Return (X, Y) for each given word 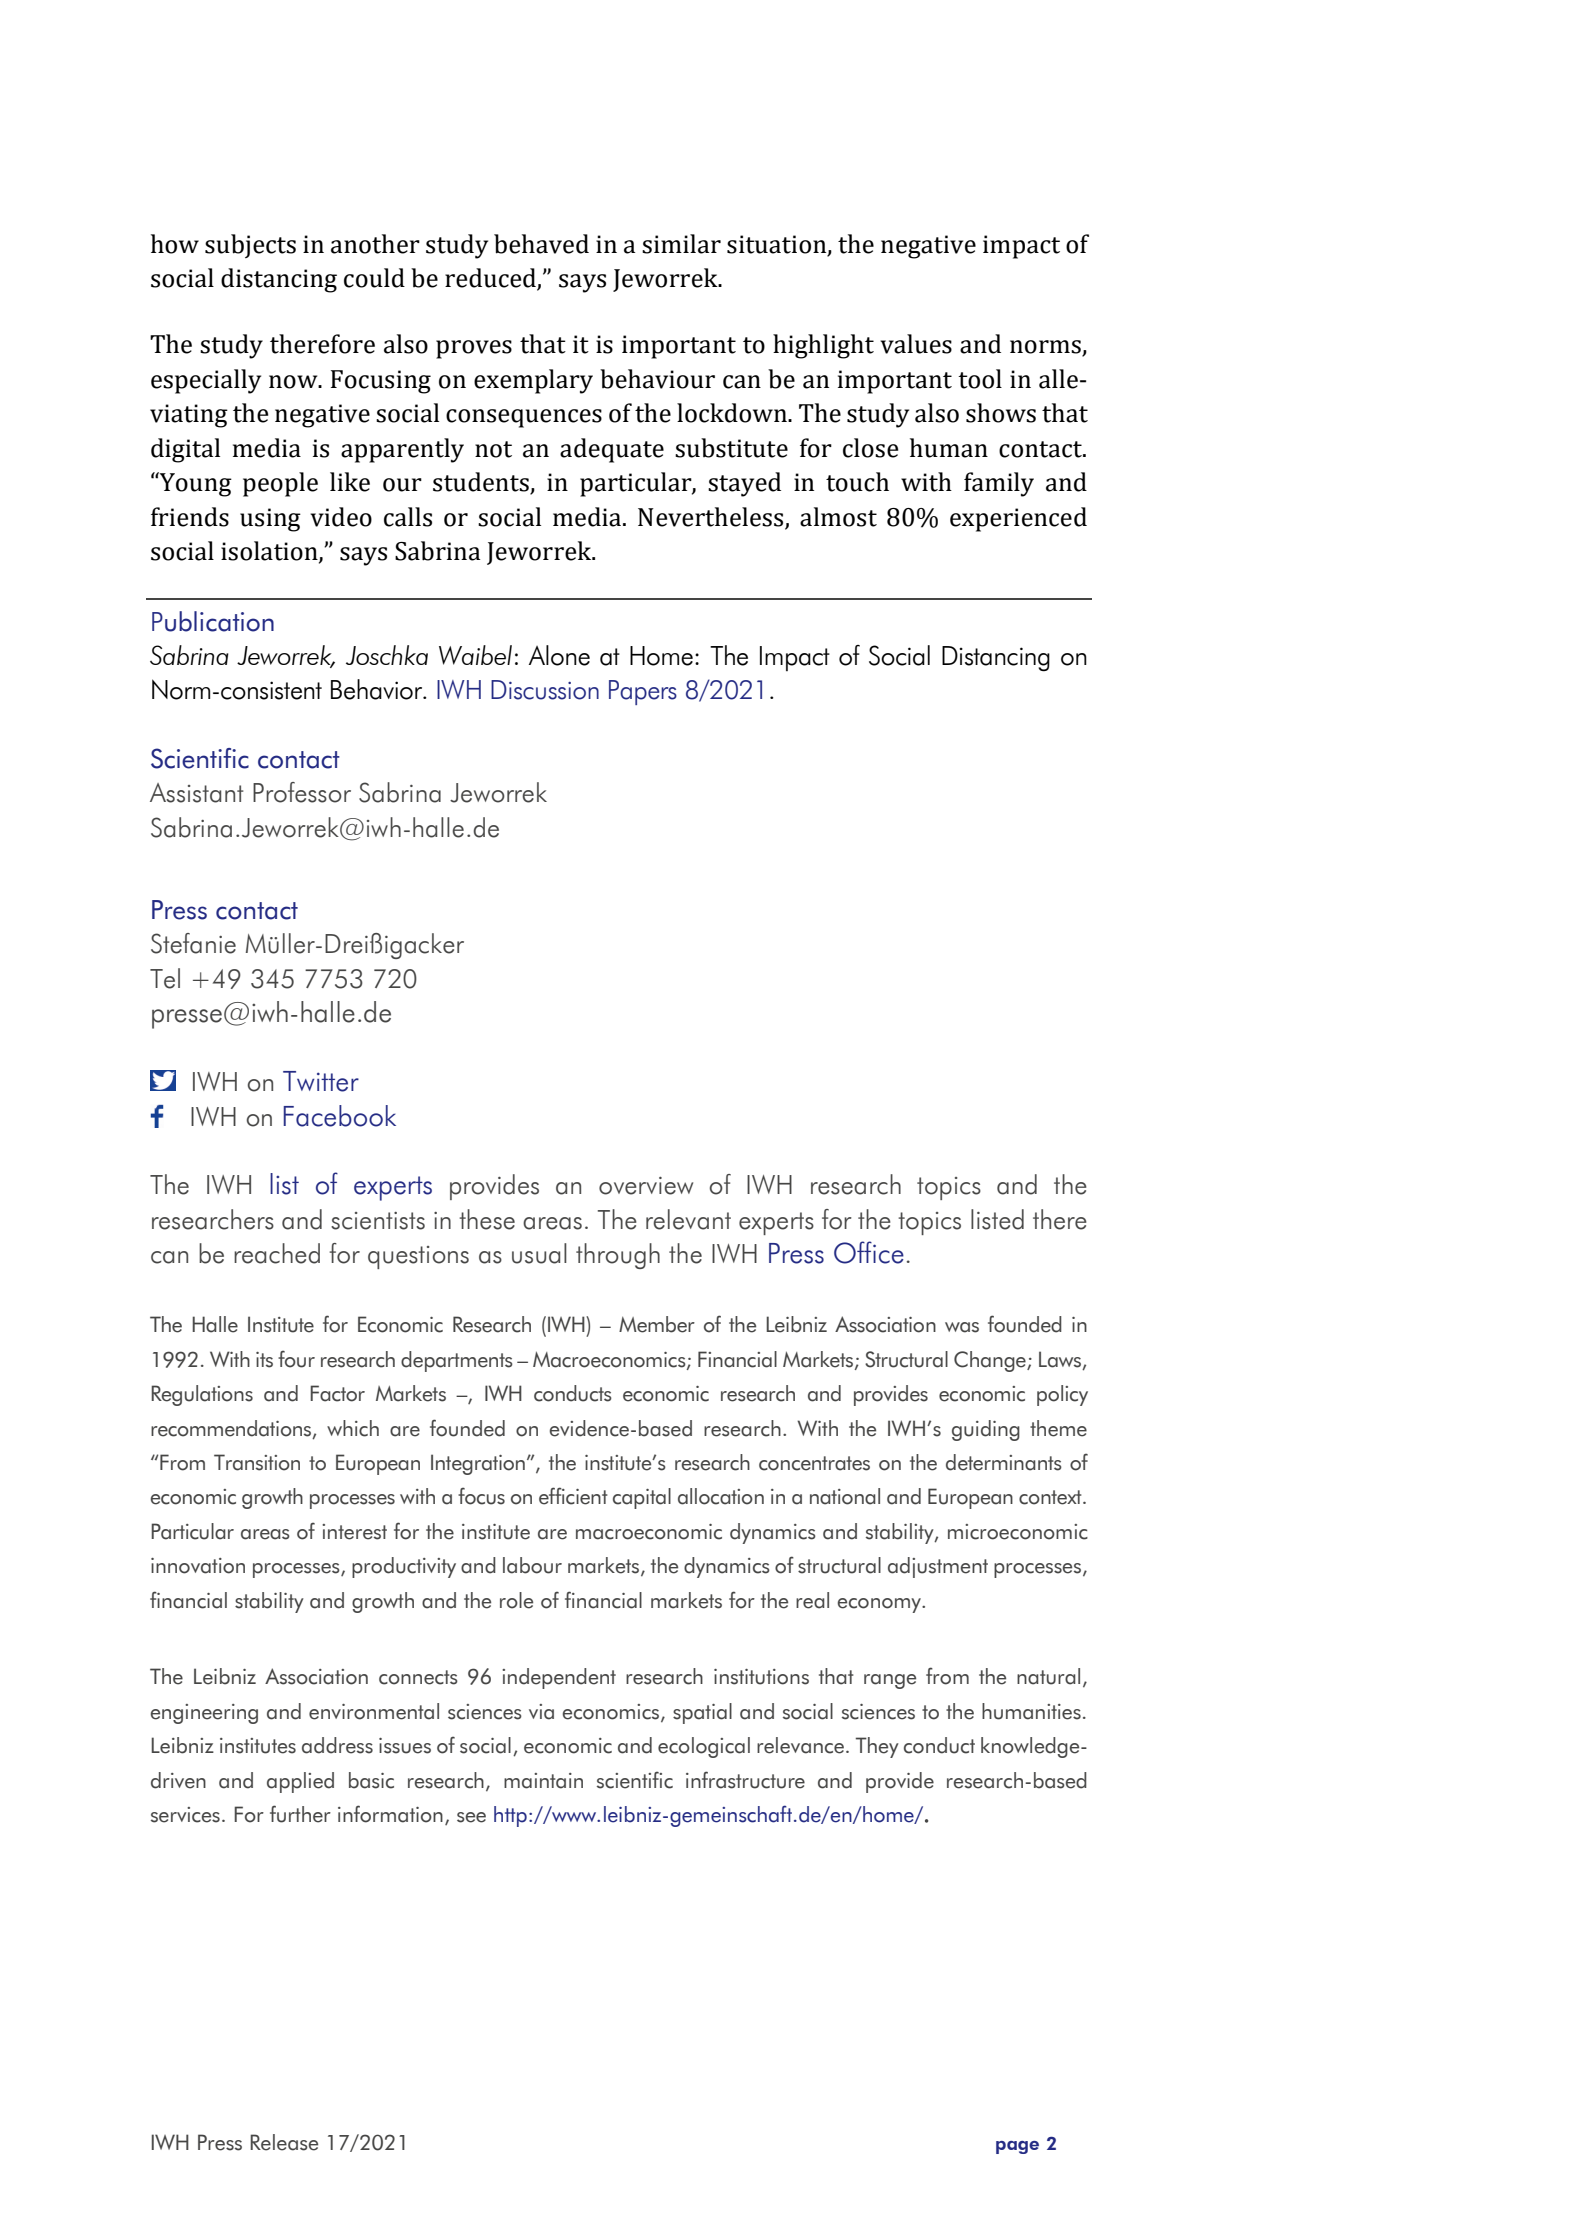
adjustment (938, 1567)
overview (646, 1186)
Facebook (339, 1116)
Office (869, 1252)
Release (284, 2142)
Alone (559, 655)
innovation (198, 1566)
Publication (213, 621)
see (471, 1817)
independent (559, 1678)
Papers (643, 692)
